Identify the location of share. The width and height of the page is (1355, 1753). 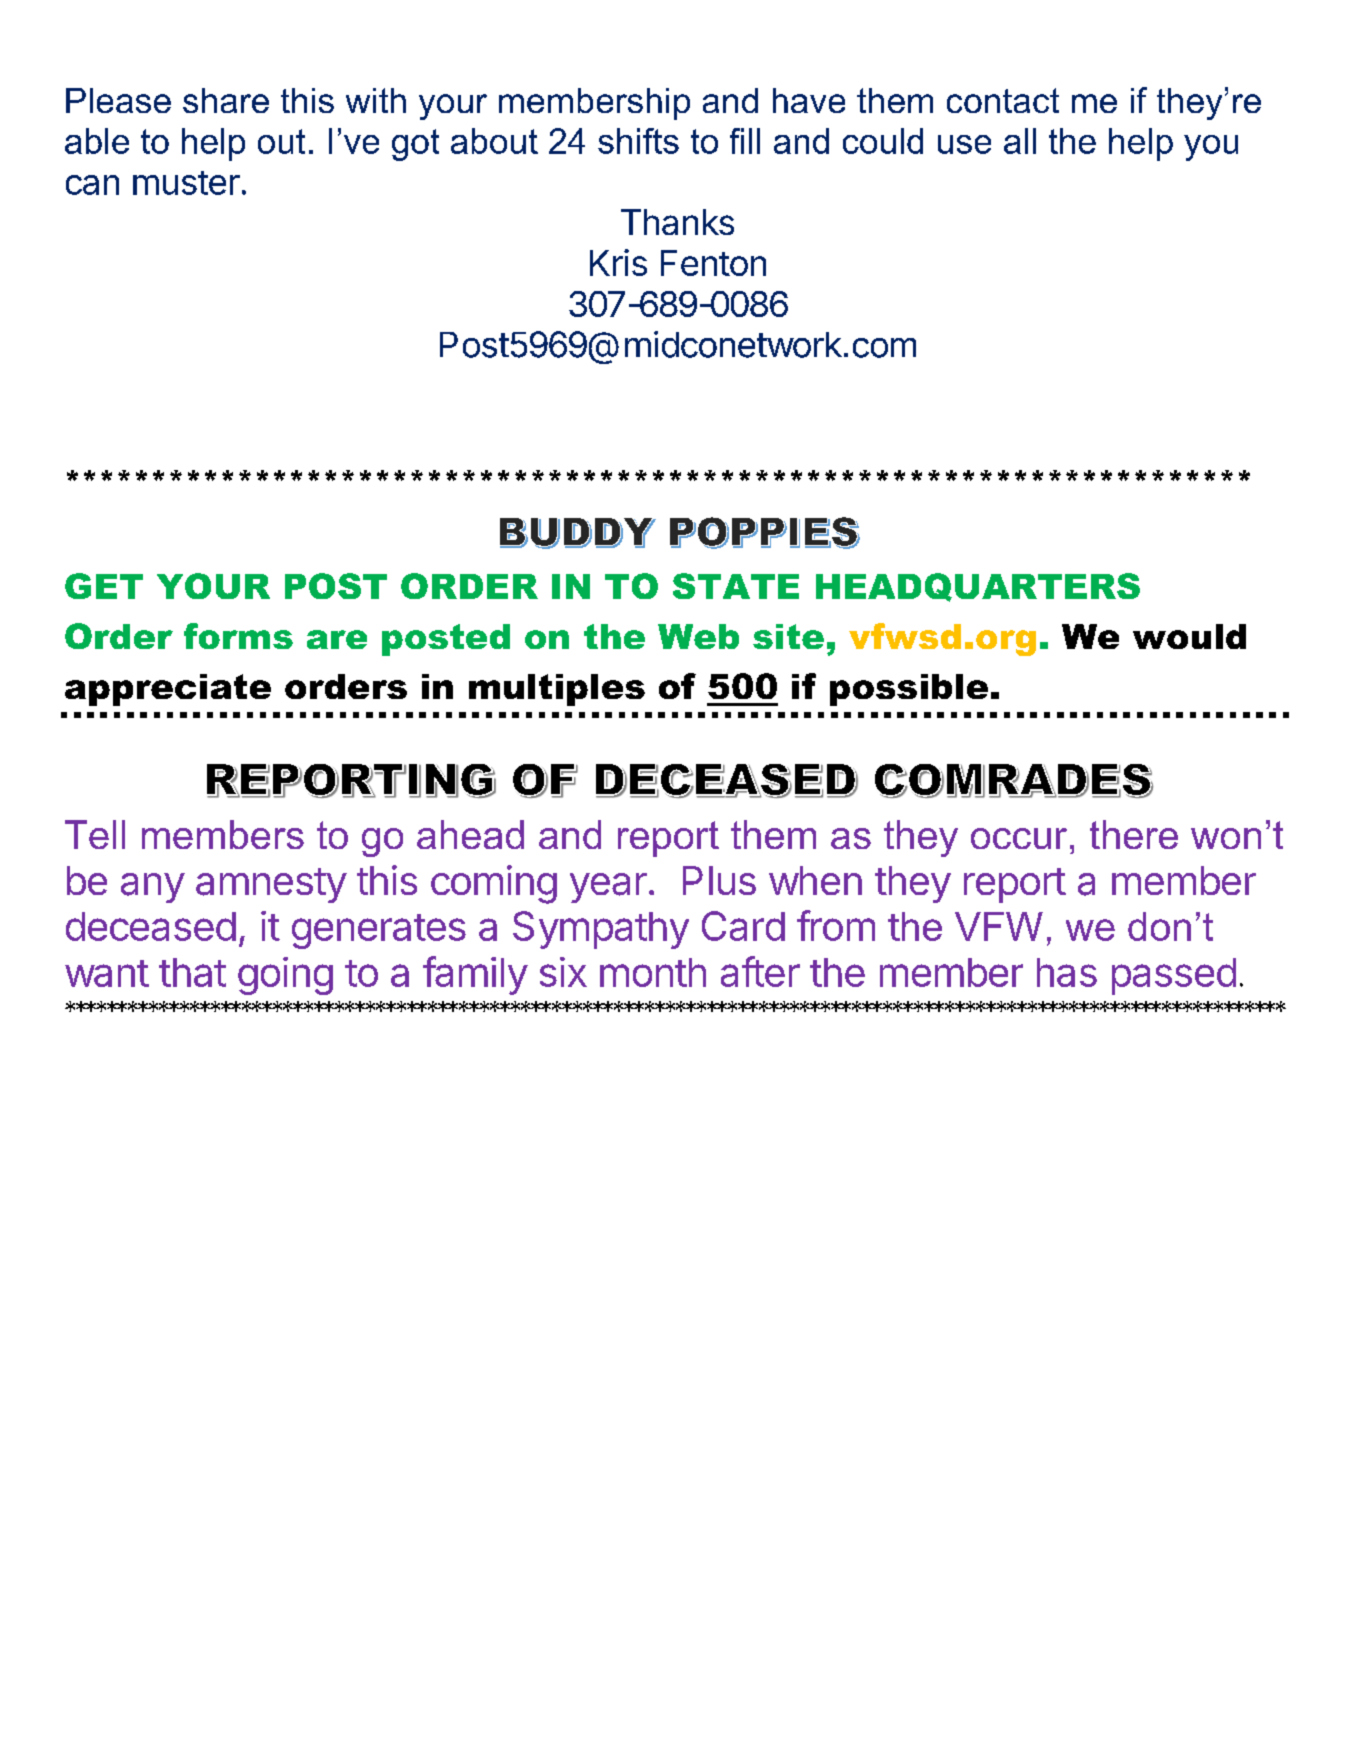
(226, 100).
